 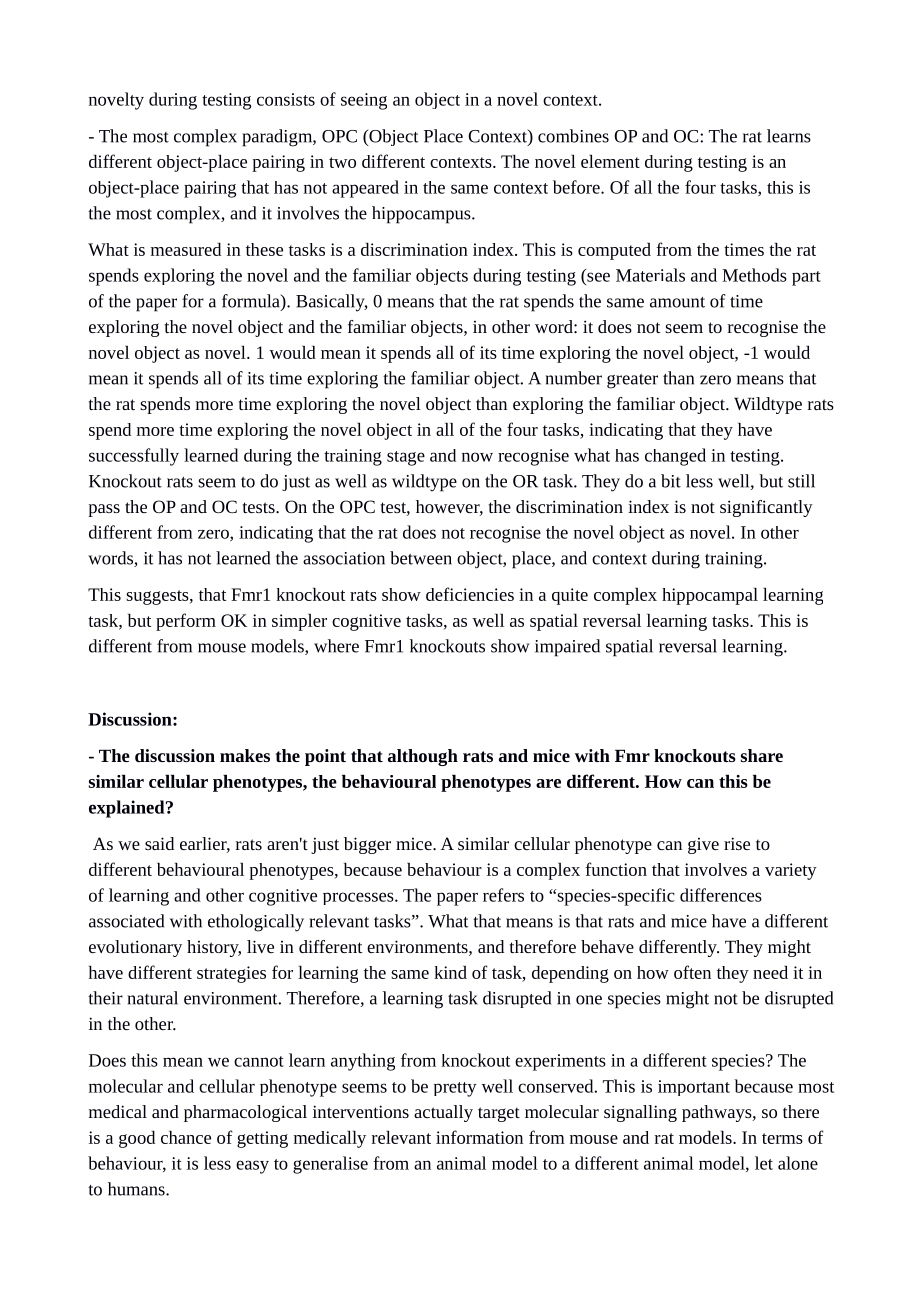 What do you see at coordinates (479, 1137) in the document?
I see `information` at bounding box center [479, 1137].
